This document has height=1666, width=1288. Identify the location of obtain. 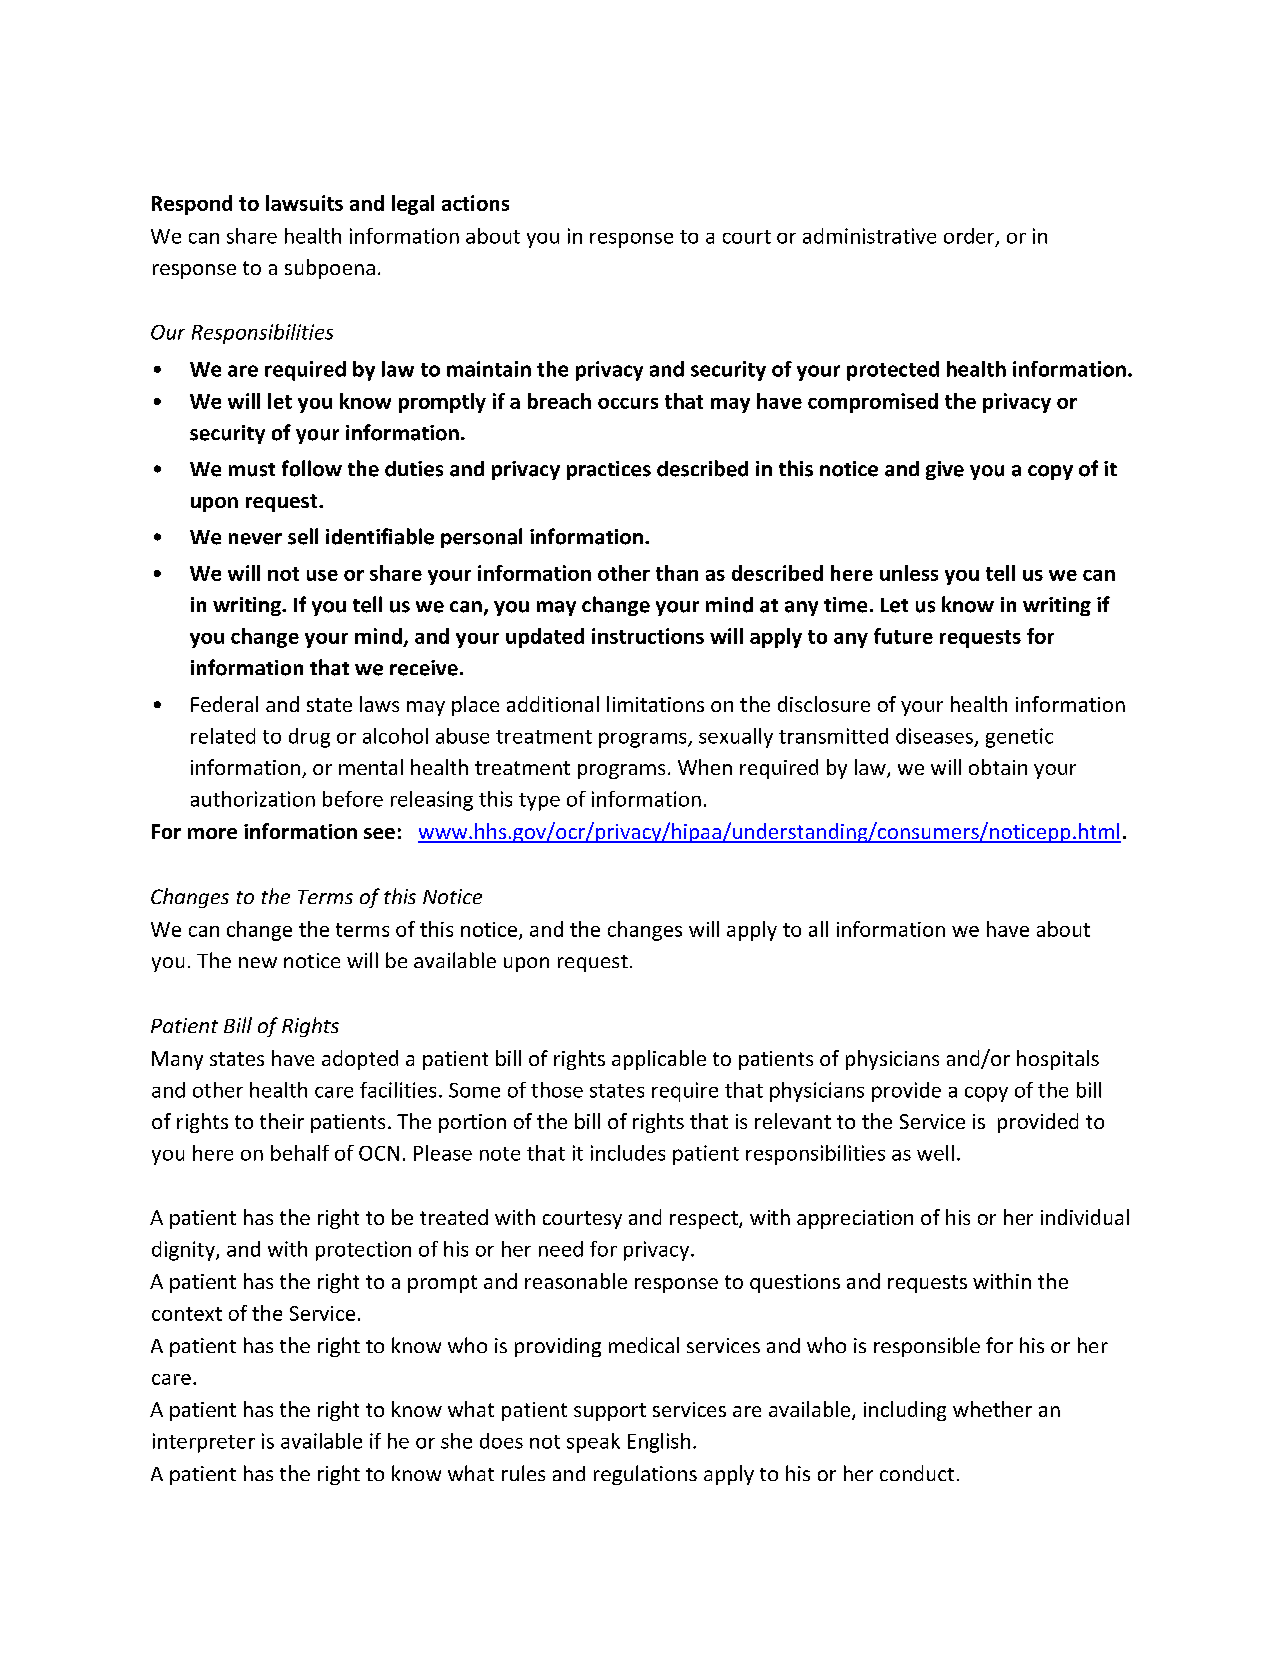
(998, 767).
